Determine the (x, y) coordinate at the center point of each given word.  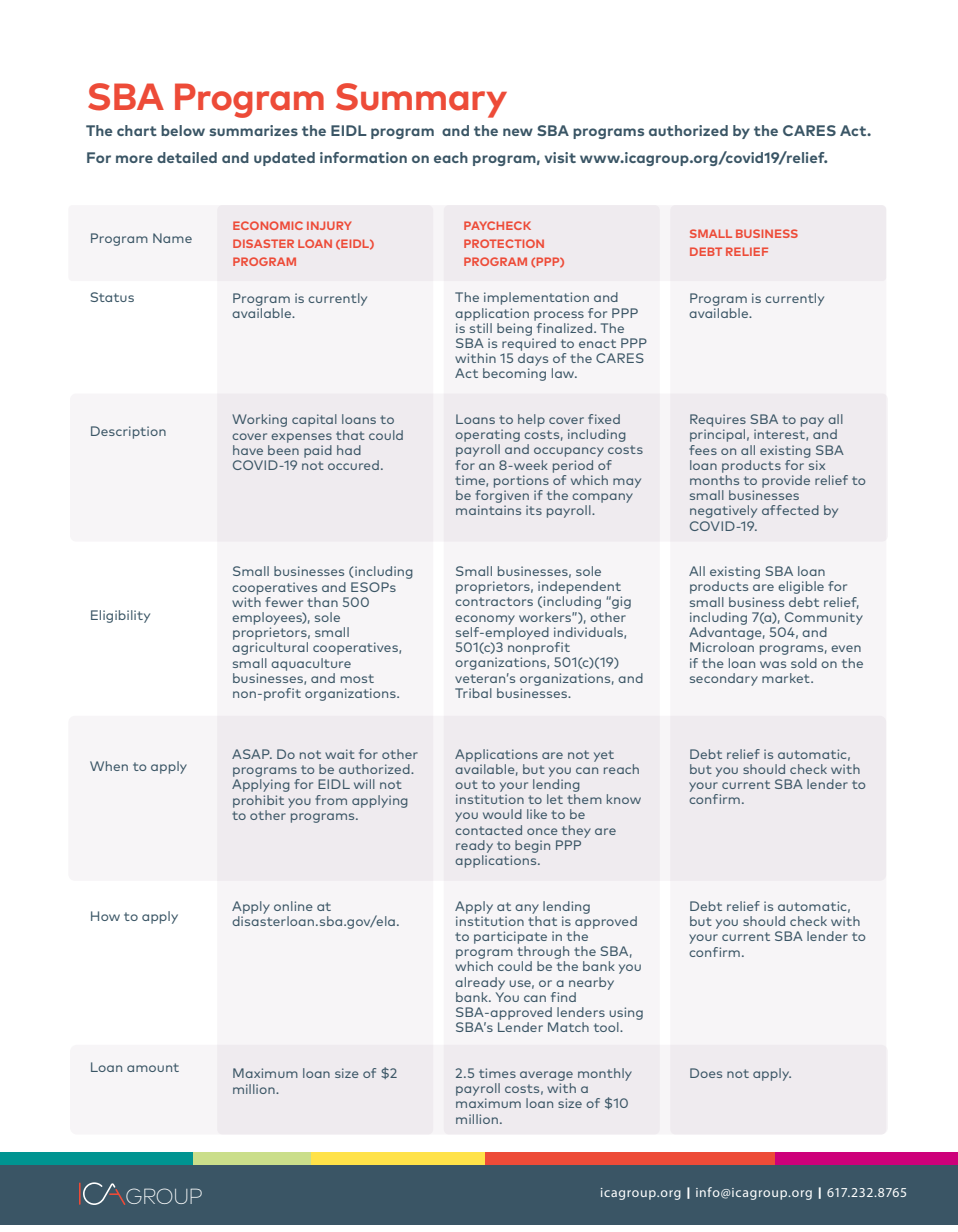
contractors (494, 601)
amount (153, 1067)
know (624, 799)
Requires (718, 420)
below (183, 130)
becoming (514, 374)
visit (560, 157)
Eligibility (120, 616)
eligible (801, 587)
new (518, 132)
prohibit (258, 801)
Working (259, 420)
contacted (488, 830)
